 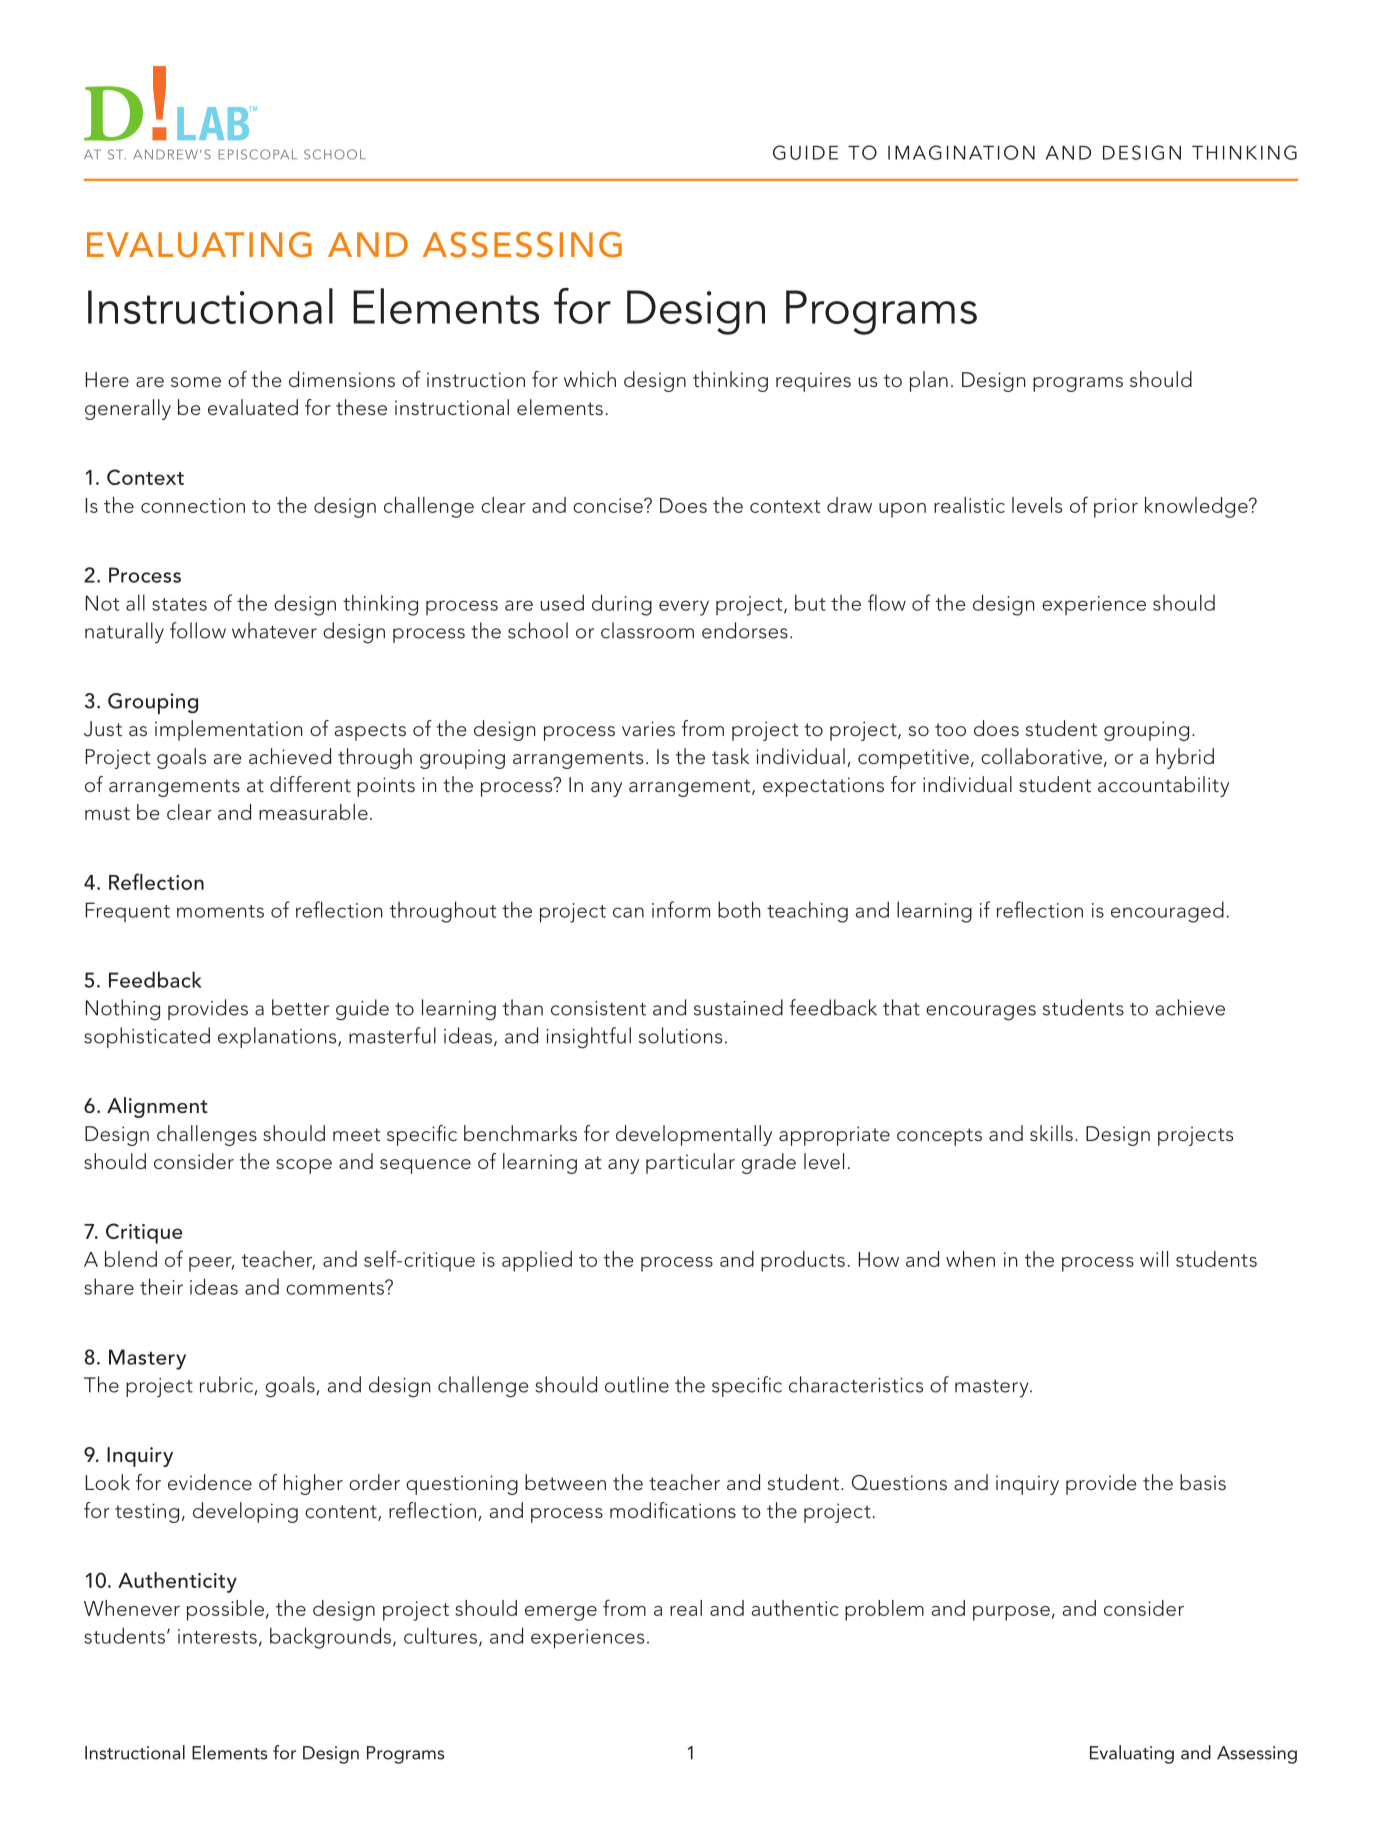 I want to click on possible, so click(x=225, y=1610).
